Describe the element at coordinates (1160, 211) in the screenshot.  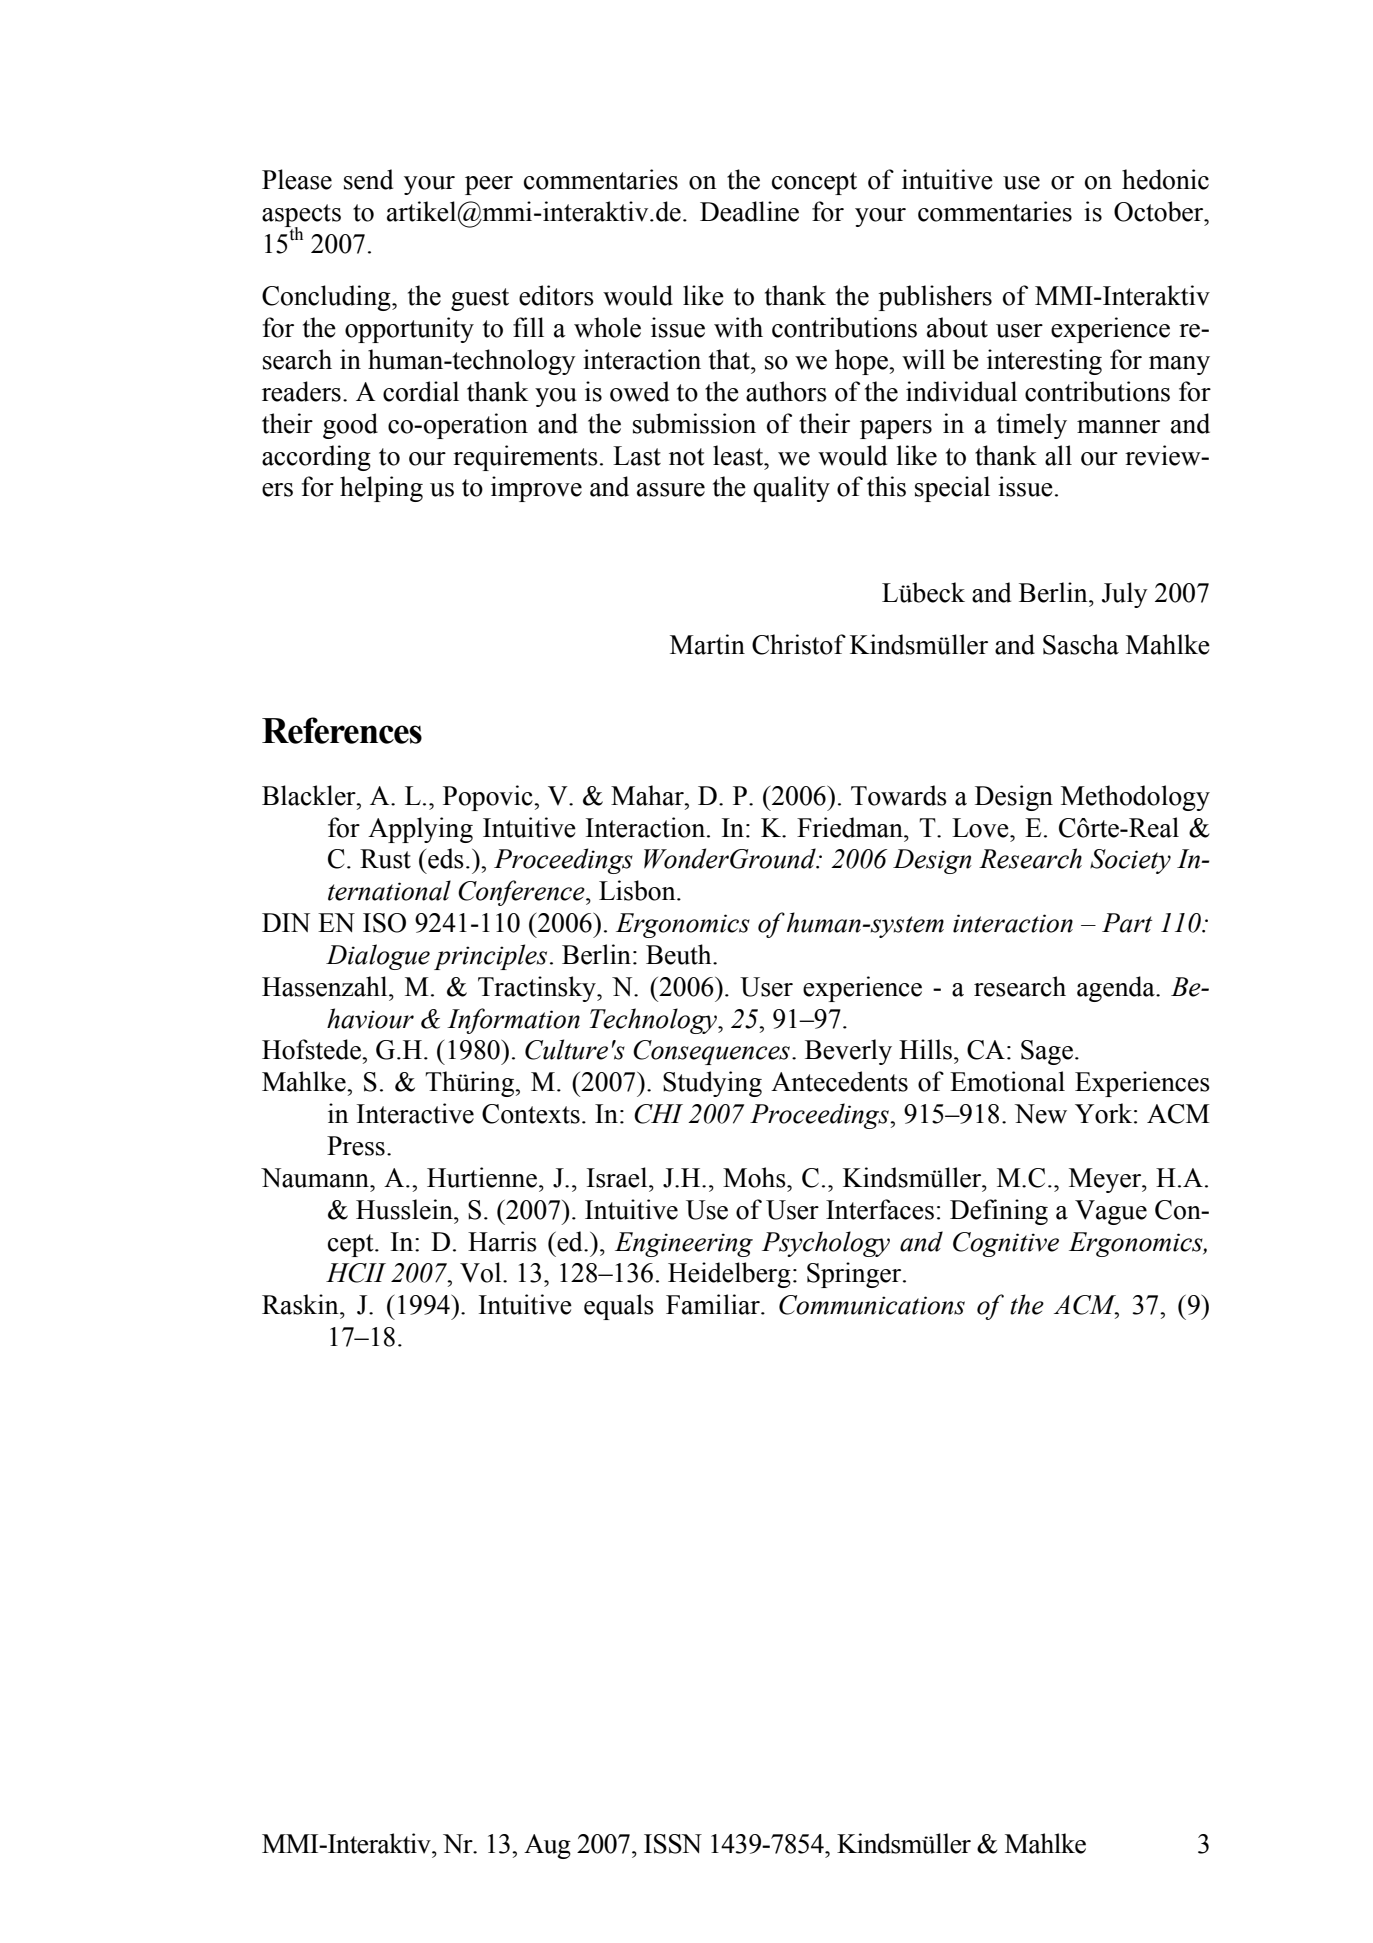
I see `October` at that location.
